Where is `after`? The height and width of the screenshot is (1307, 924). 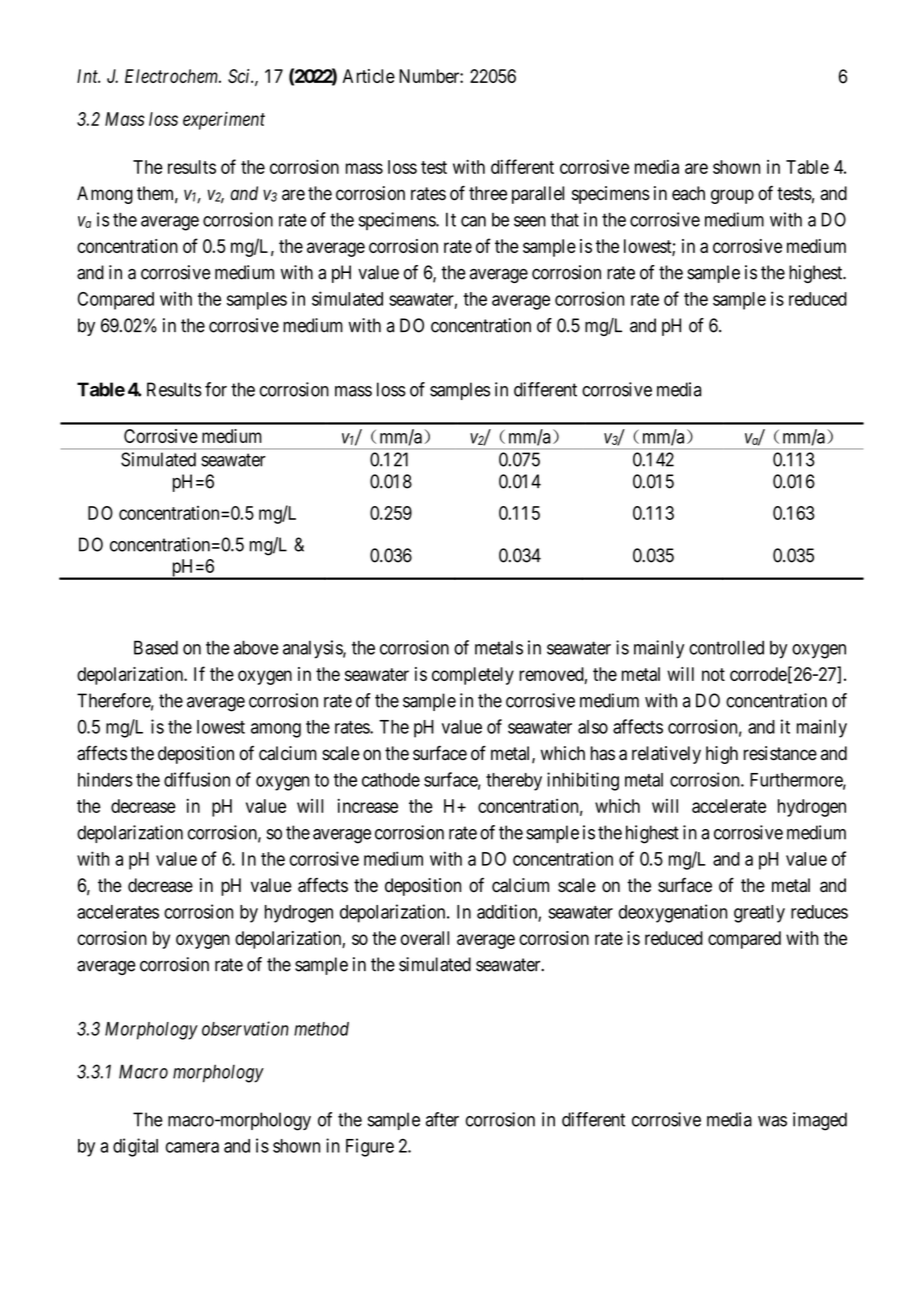
after is located at coordinates (442, 1119).
